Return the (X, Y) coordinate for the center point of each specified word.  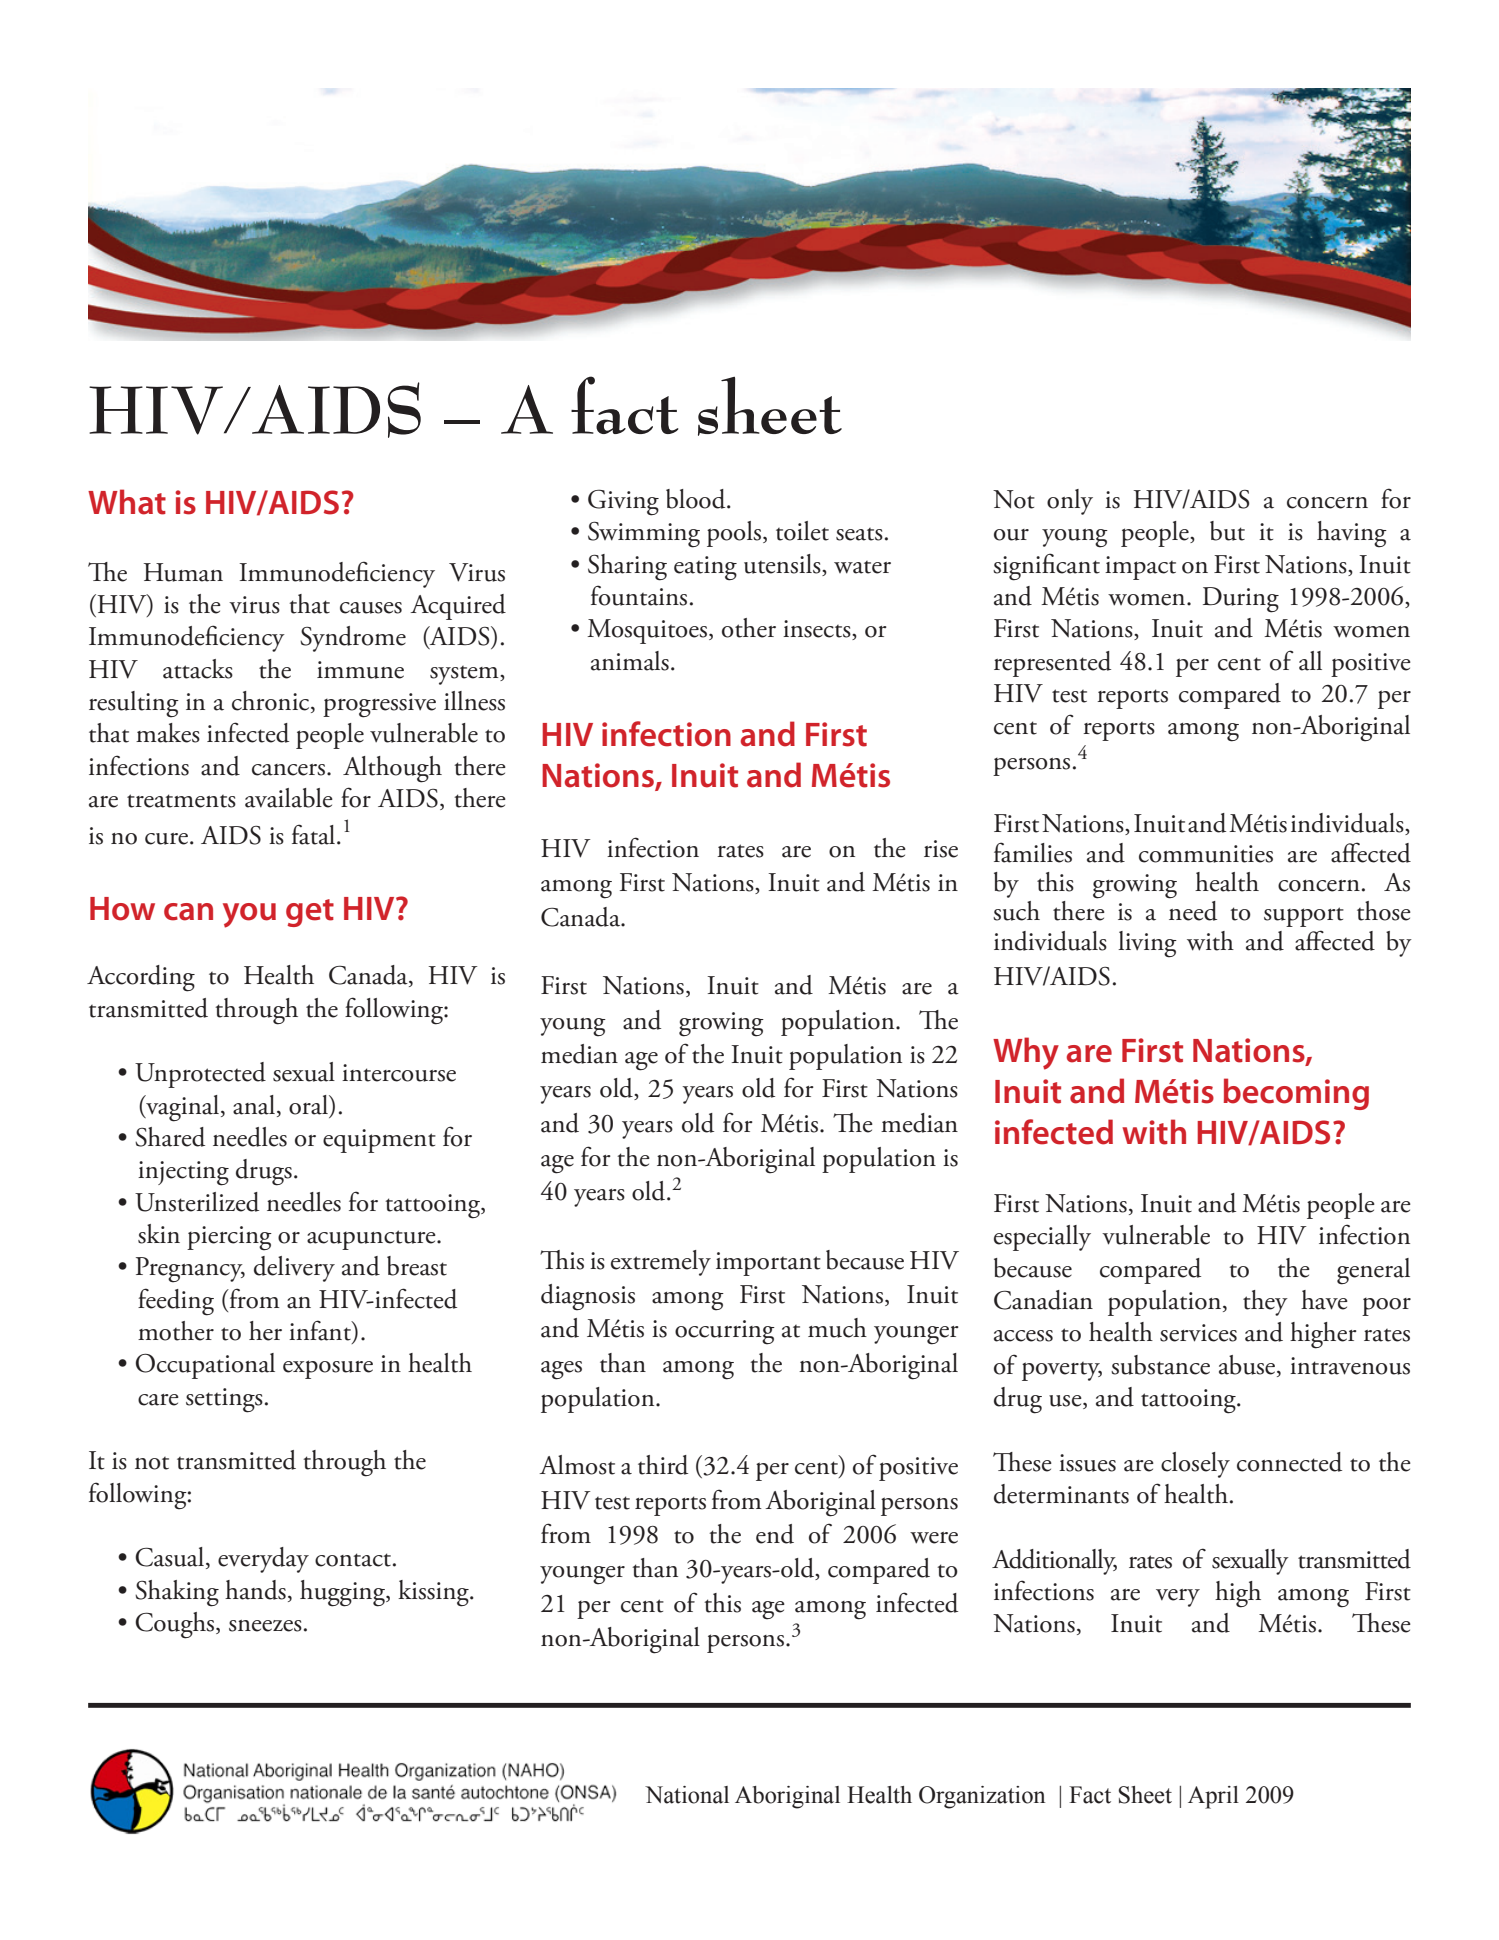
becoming (1296, 1094)
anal (254, 1105)
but (1227, 531)
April (1213, 1797)
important (768, 1264)
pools (734, 534)
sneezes (265, 1626)
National (687, 1795)
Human (183, 572)
